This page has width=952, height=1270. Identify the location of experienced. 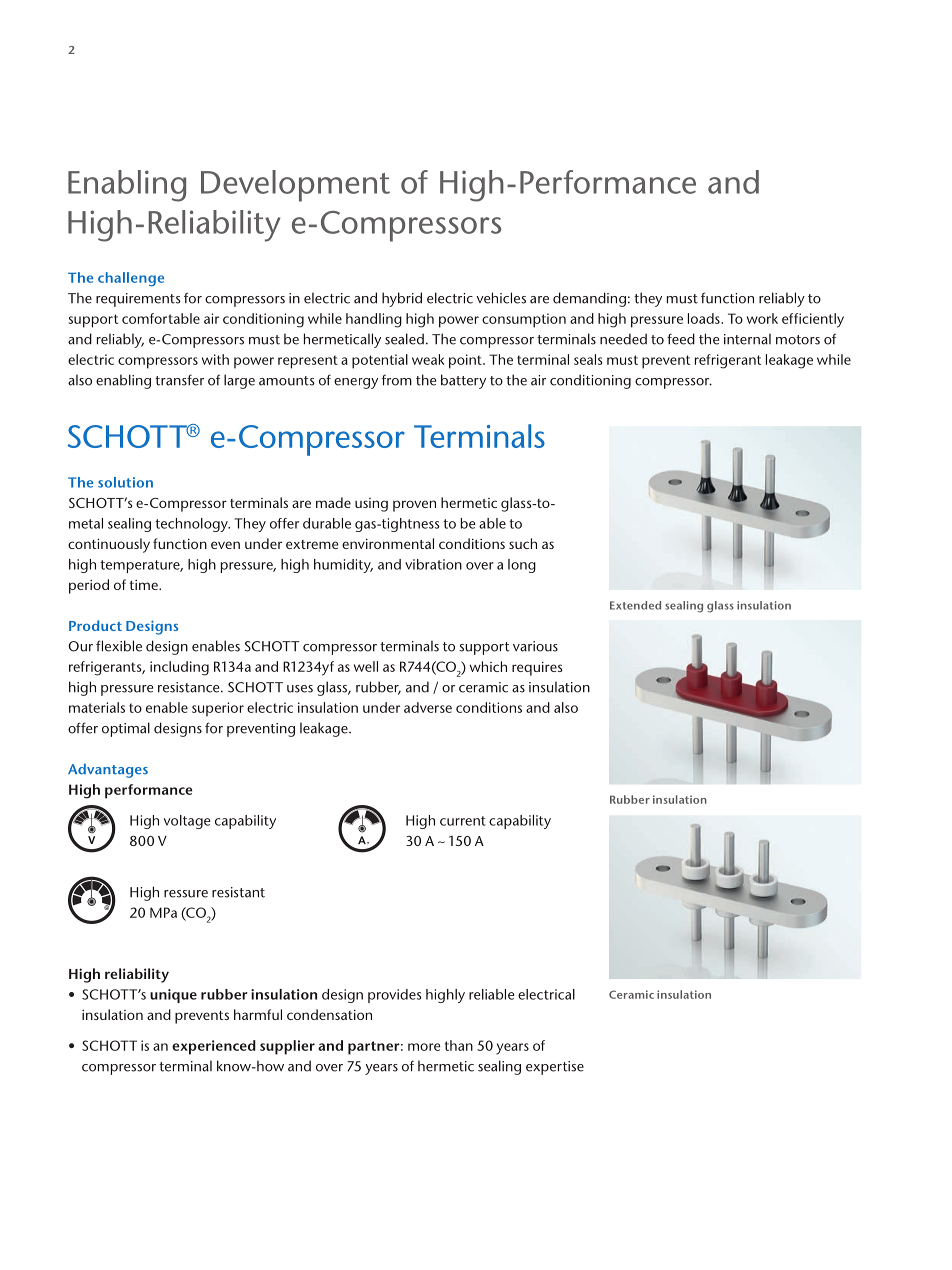
(214, 1047).
